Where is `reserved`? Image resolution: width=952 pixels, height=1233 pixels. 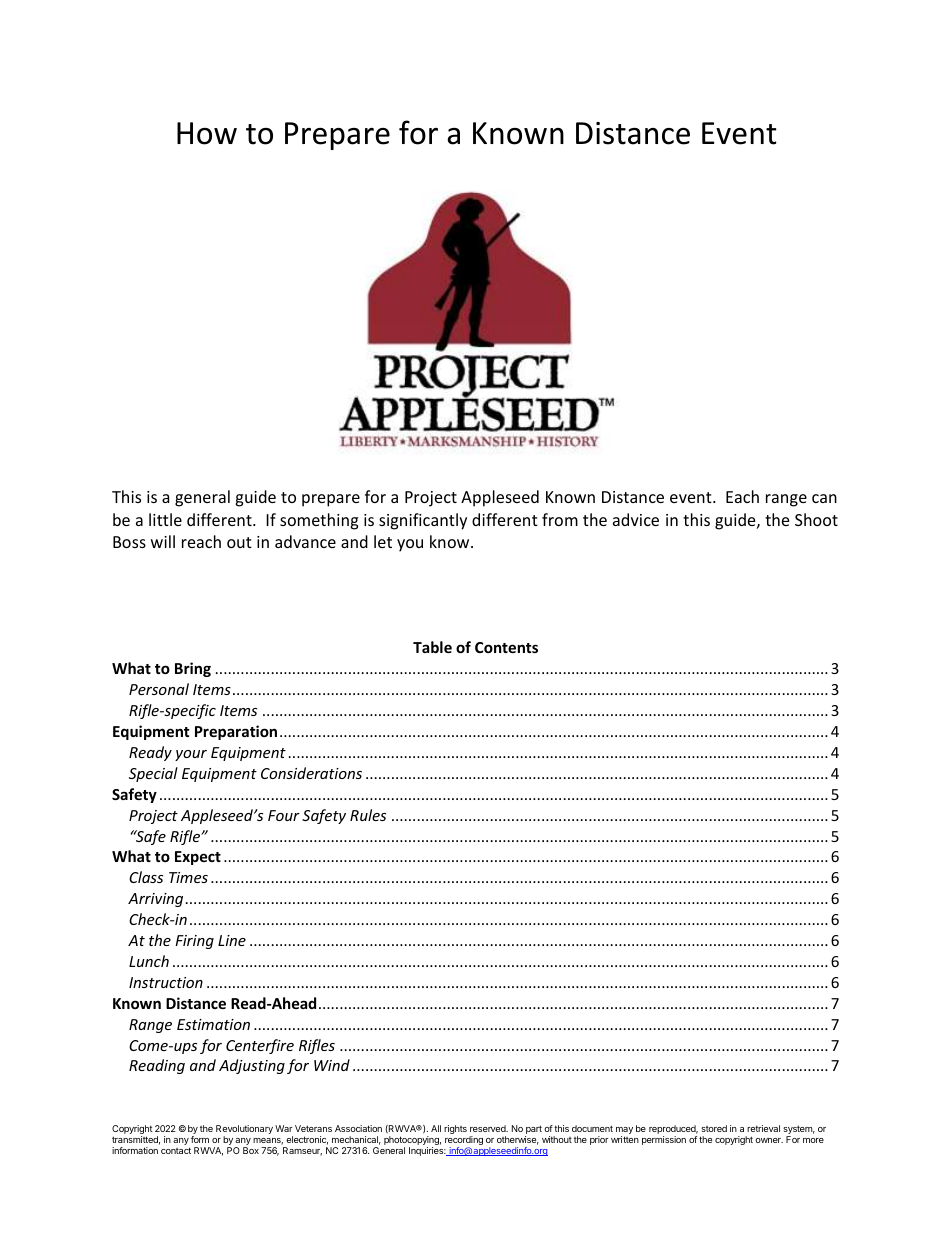 reserved is located at coordinates (489, 1128).
